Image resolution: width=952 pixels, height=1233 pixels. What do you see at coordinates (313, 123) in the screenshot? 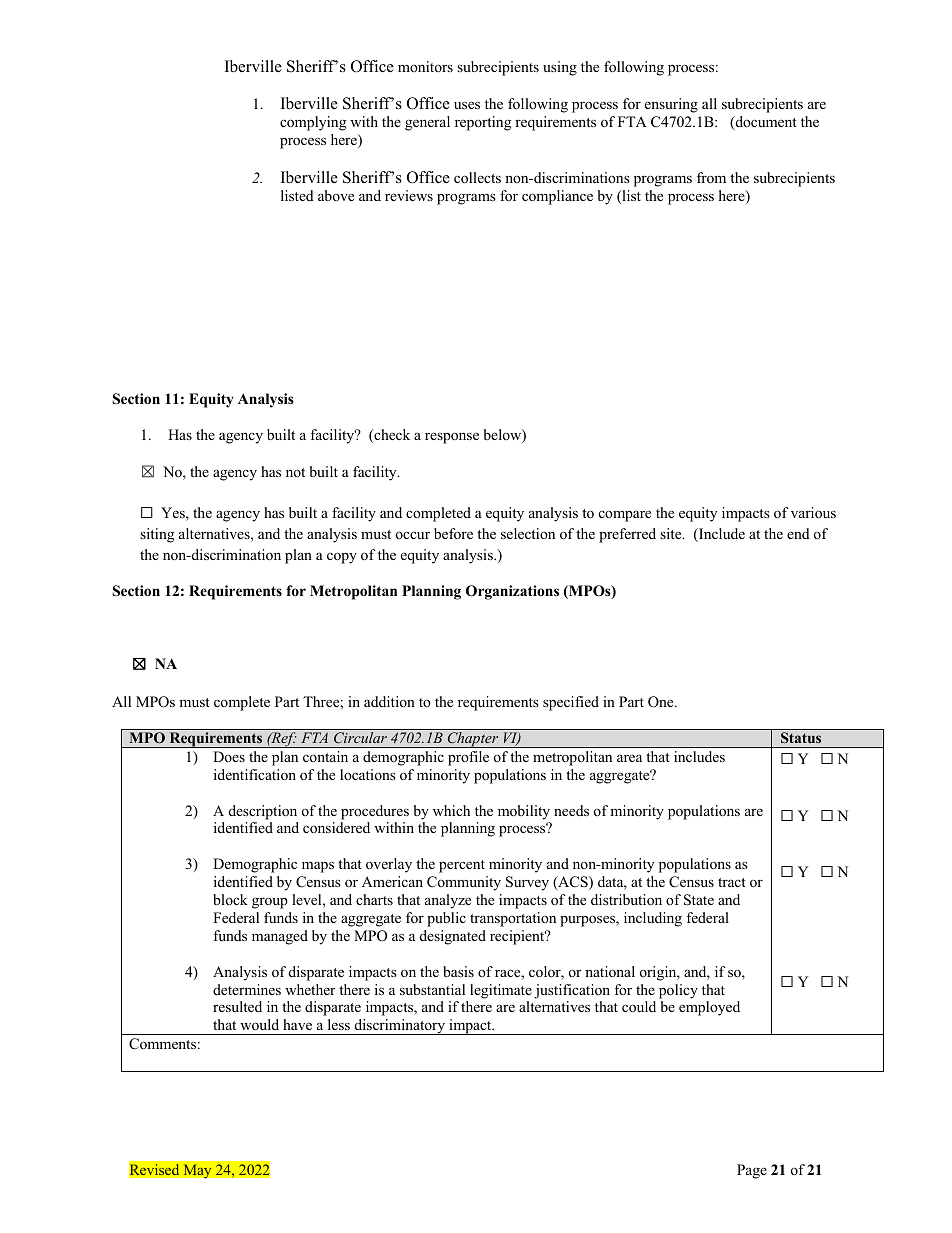
I see `complying` at bounding box center [313, 123].
